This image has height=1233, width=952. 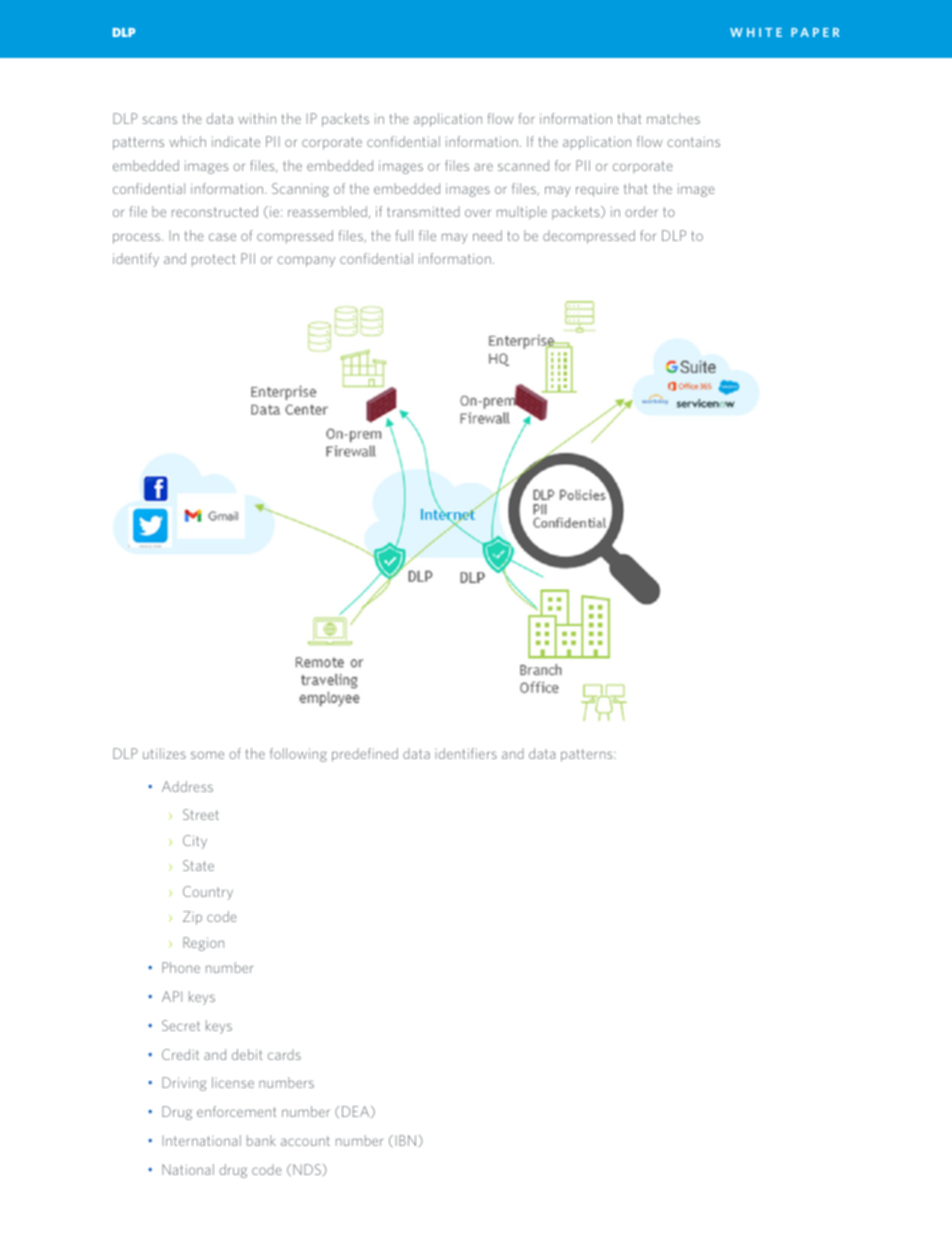 What do you see at coordinates (597, 190) in the image?
I see `require` at bounding box center [597, 190].
